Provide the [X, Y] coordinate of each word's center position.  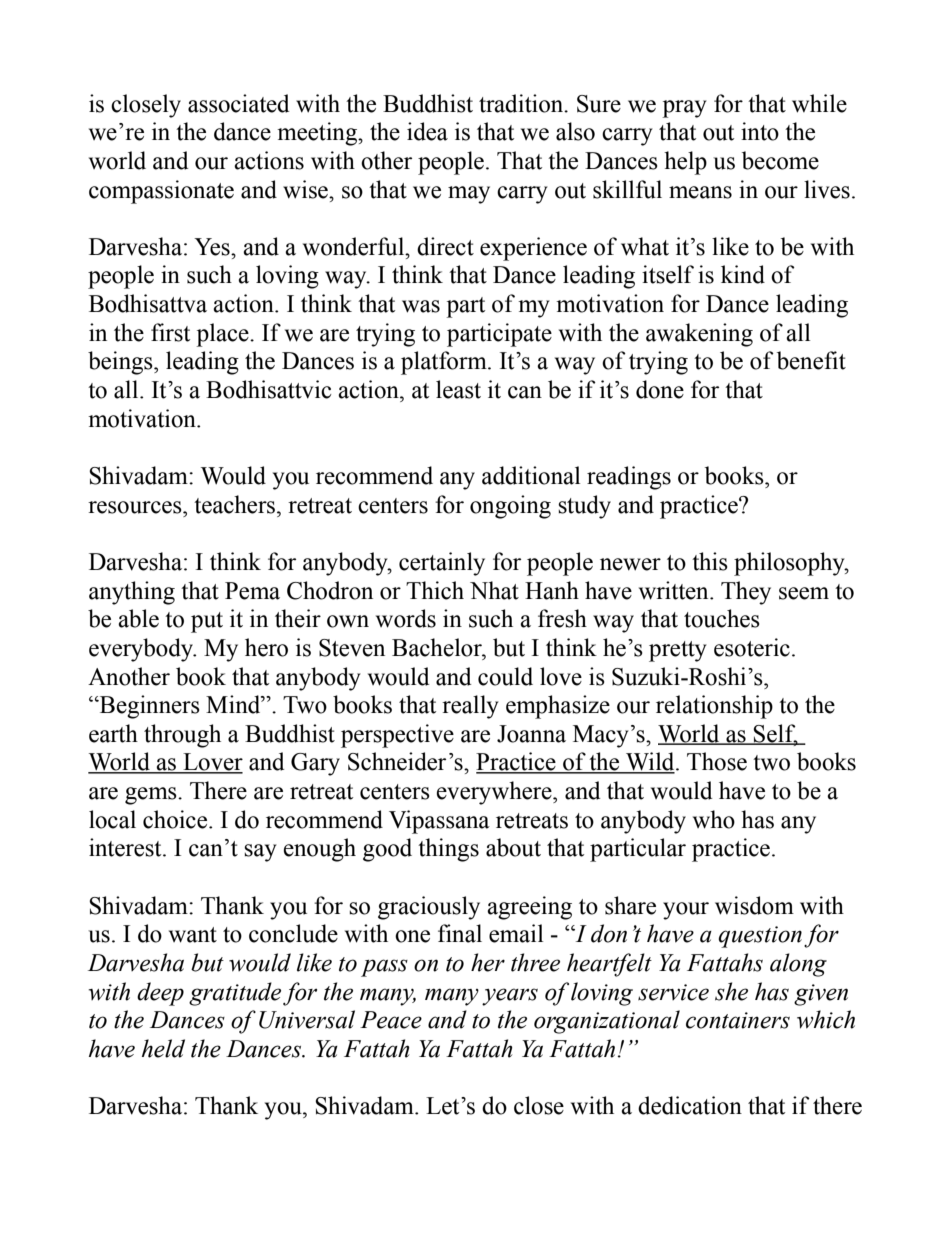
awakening [699, 335]
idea [427, 131]
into [760, 131]
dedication [690, 1105]
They [746, 593]
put [207, 622]
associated [238, 103]
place [223, 335]
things [448, 850]
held [163, 1048]
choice [175, 819]
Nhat [494, 590]
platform [445, 363]
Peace [391, 1020]
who [714, 819]
